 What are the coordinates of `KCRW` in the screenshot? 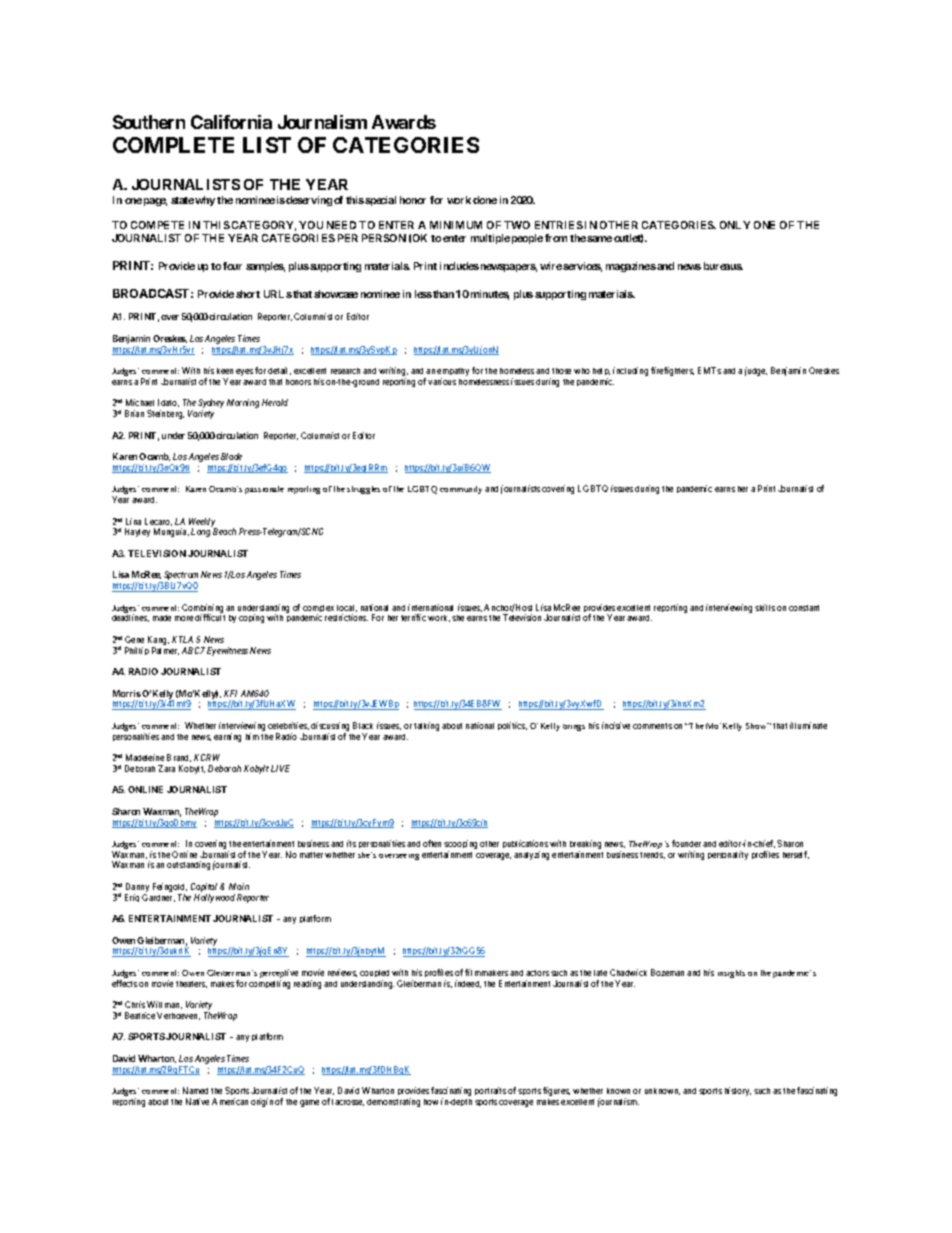 It's located at (207, 757).
